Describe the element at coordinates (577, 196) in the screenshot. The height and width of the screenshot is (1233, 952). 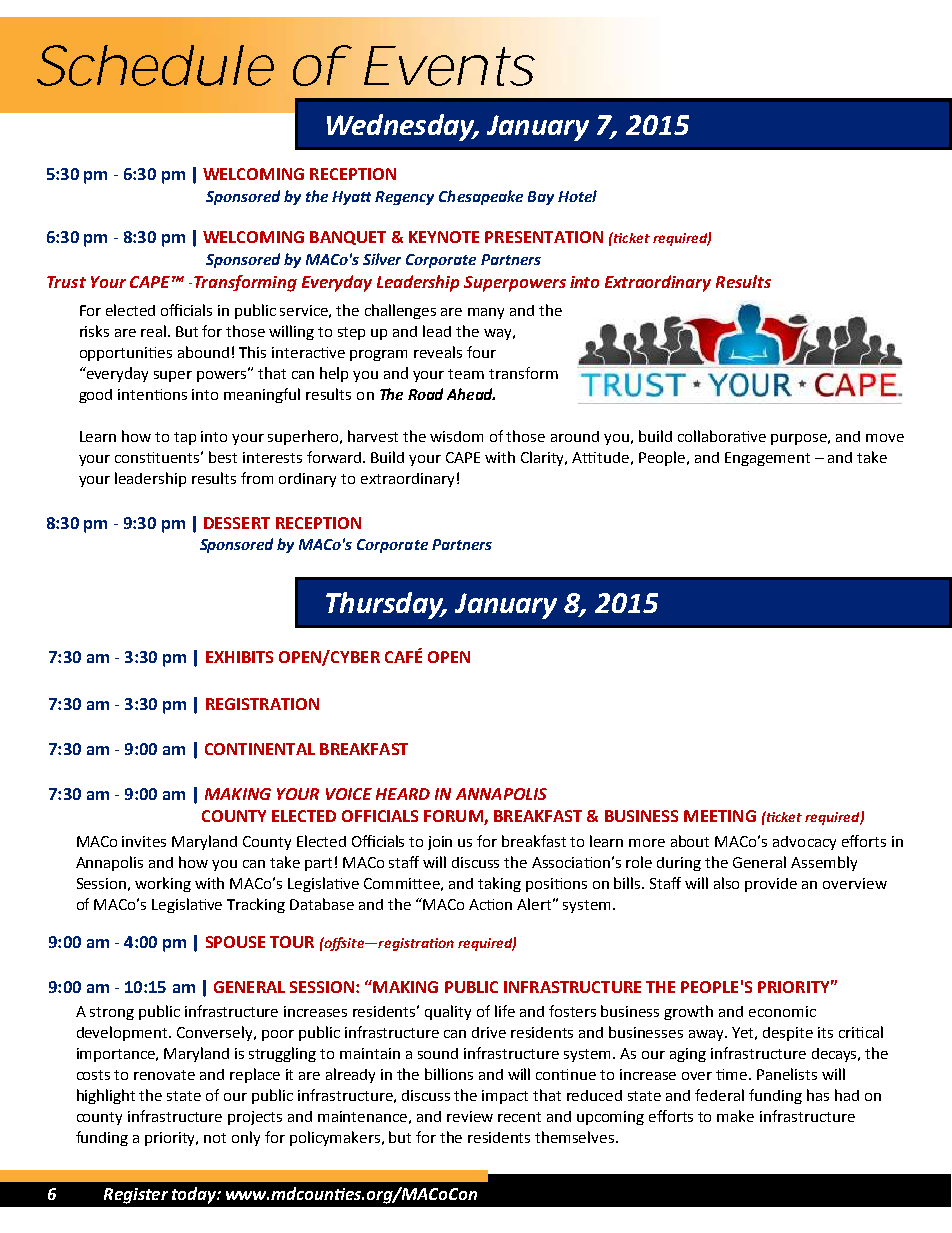
I see `Hotel` at that location.
